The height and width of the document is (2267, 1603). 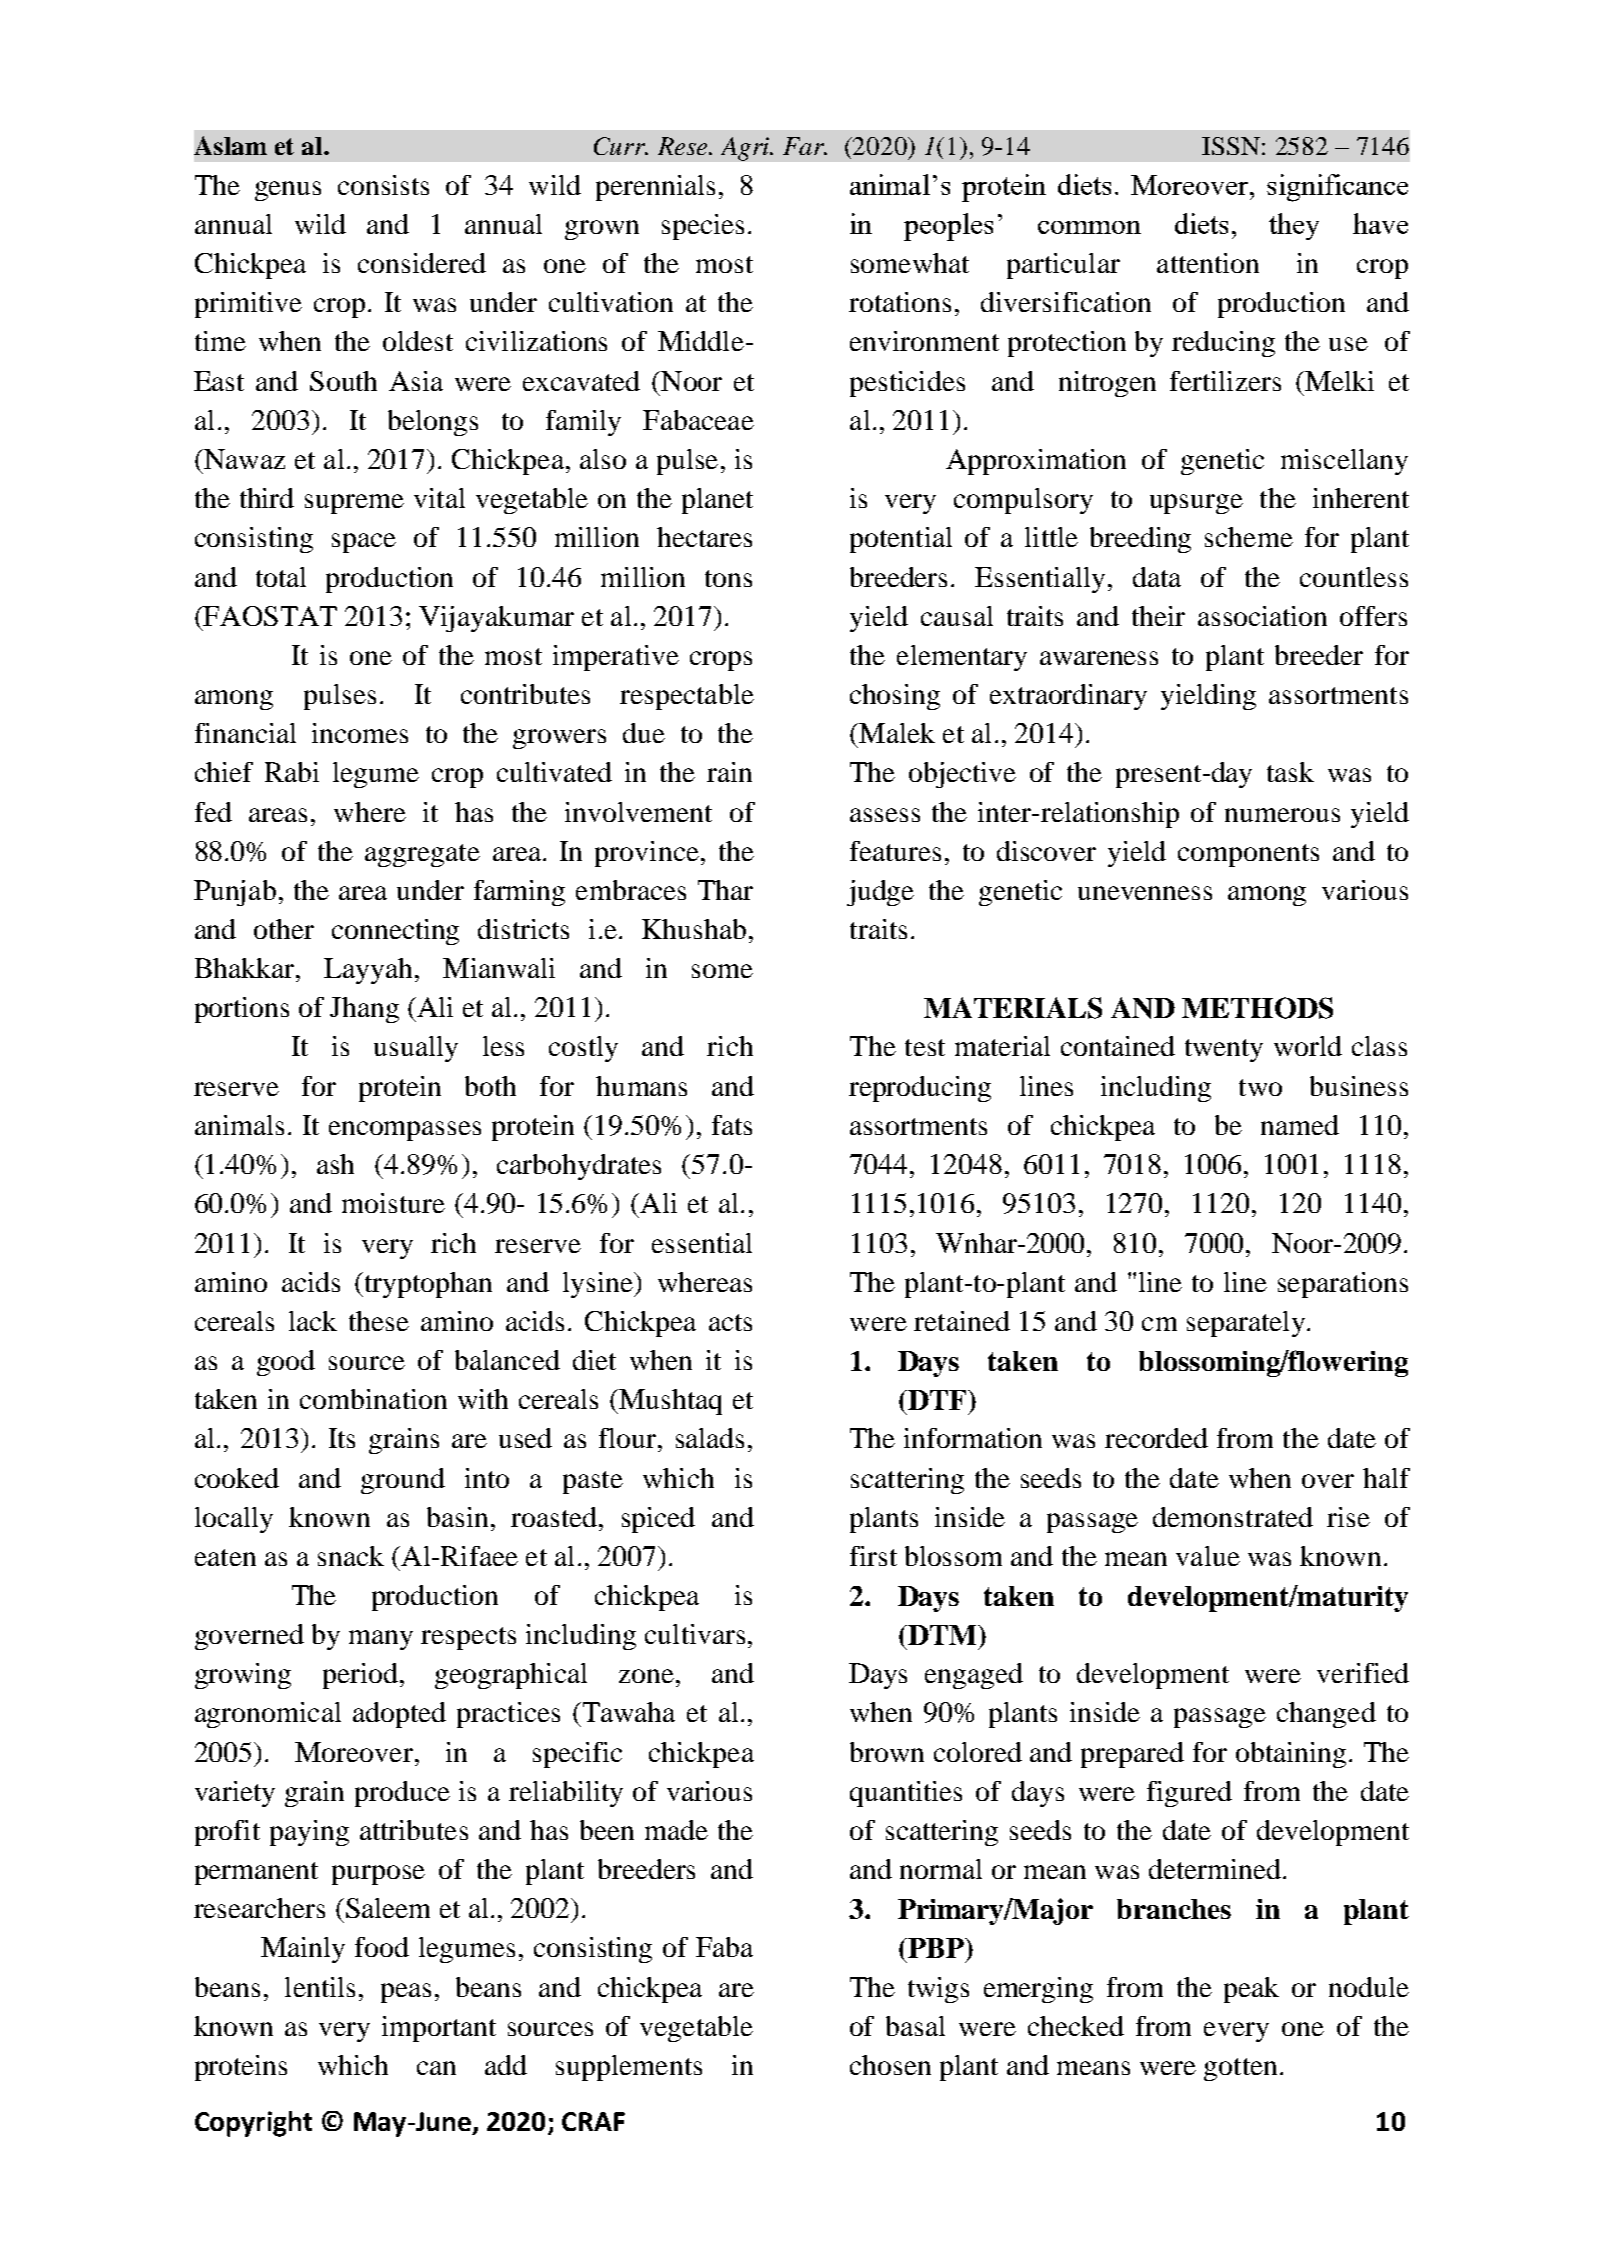 I want to click on consists, so click(x=383, y=185).
